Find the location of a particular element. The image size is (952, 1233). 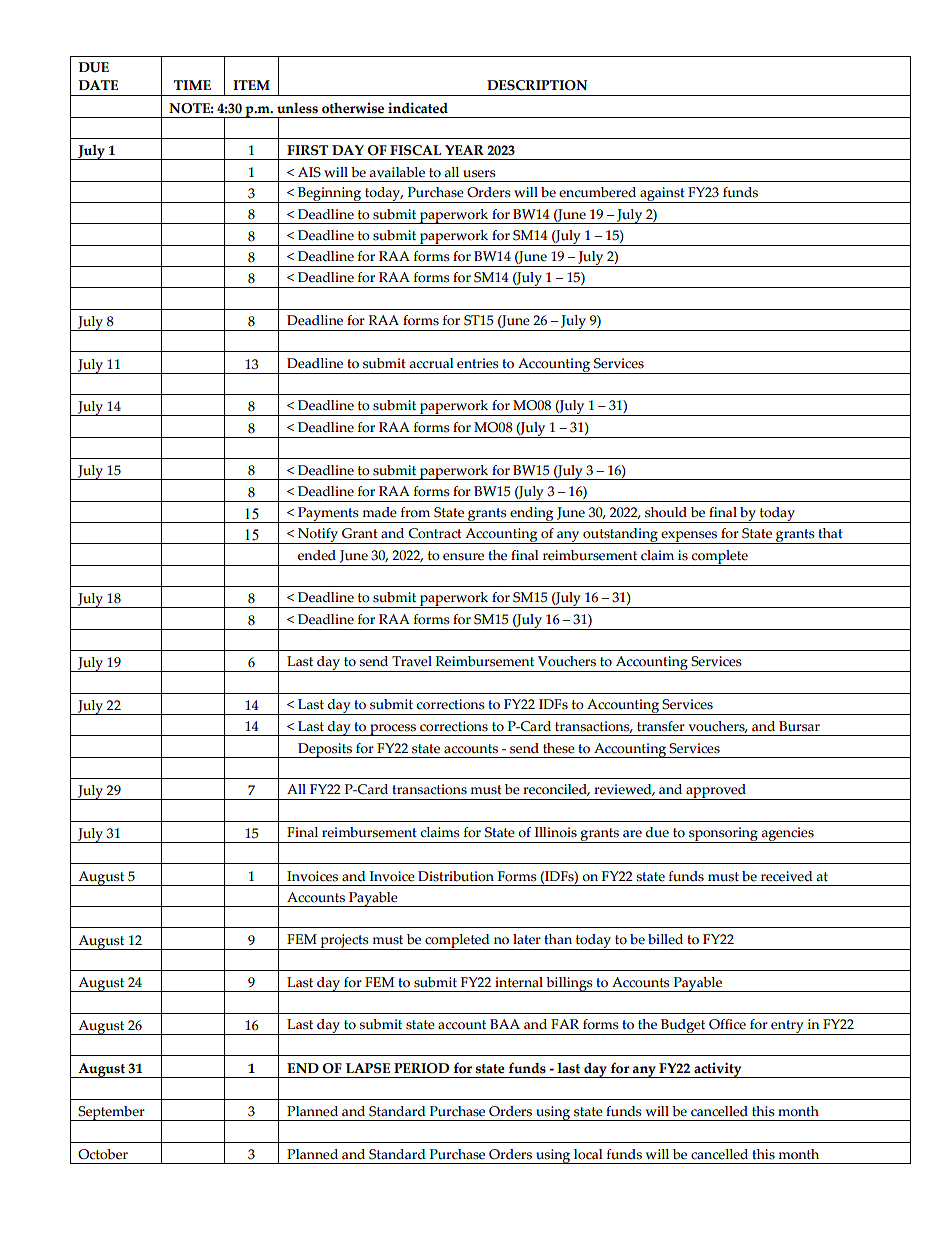

against is located at coordinates (662, 195).
